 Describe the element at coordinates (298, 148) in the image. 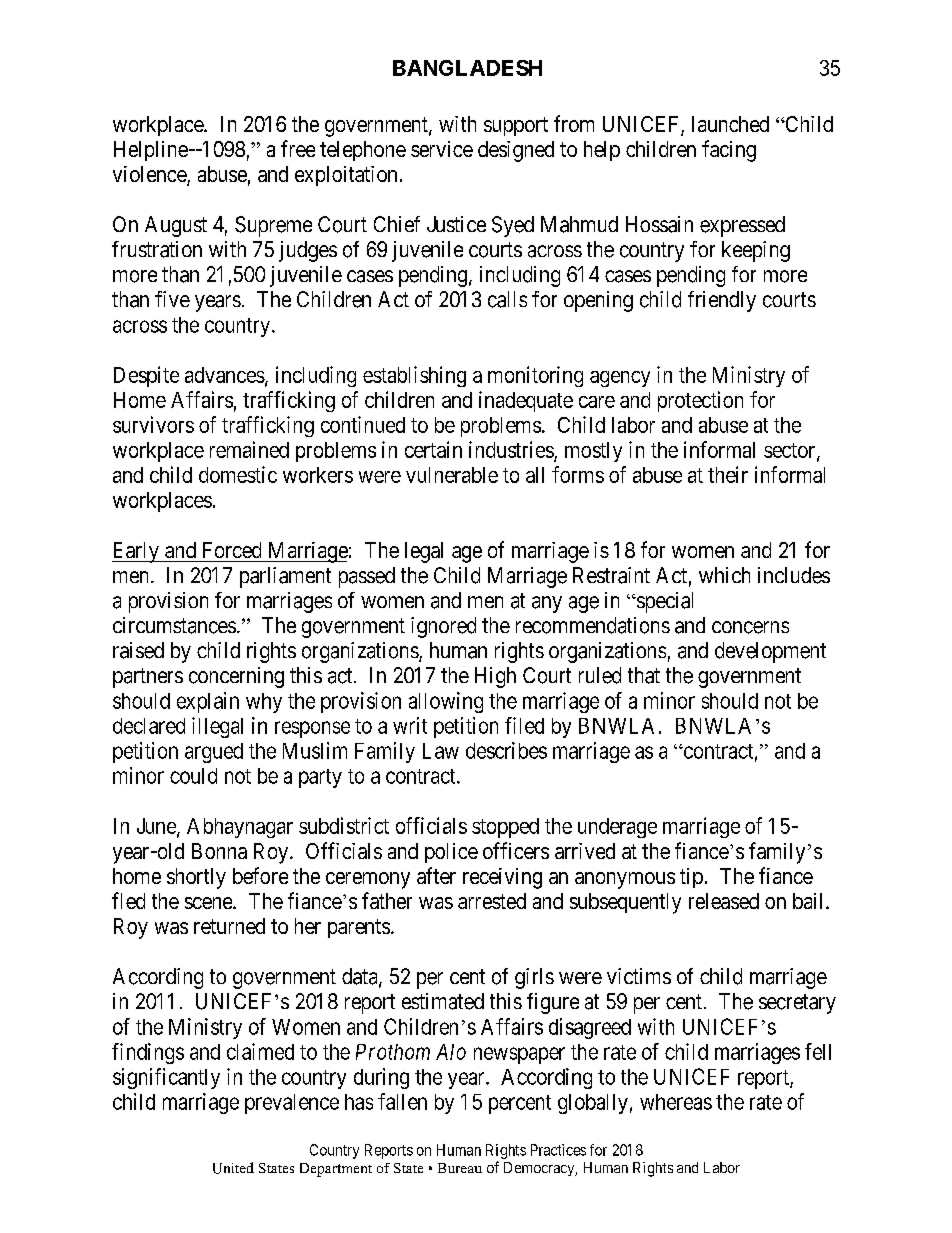

I see `free` at that location.
